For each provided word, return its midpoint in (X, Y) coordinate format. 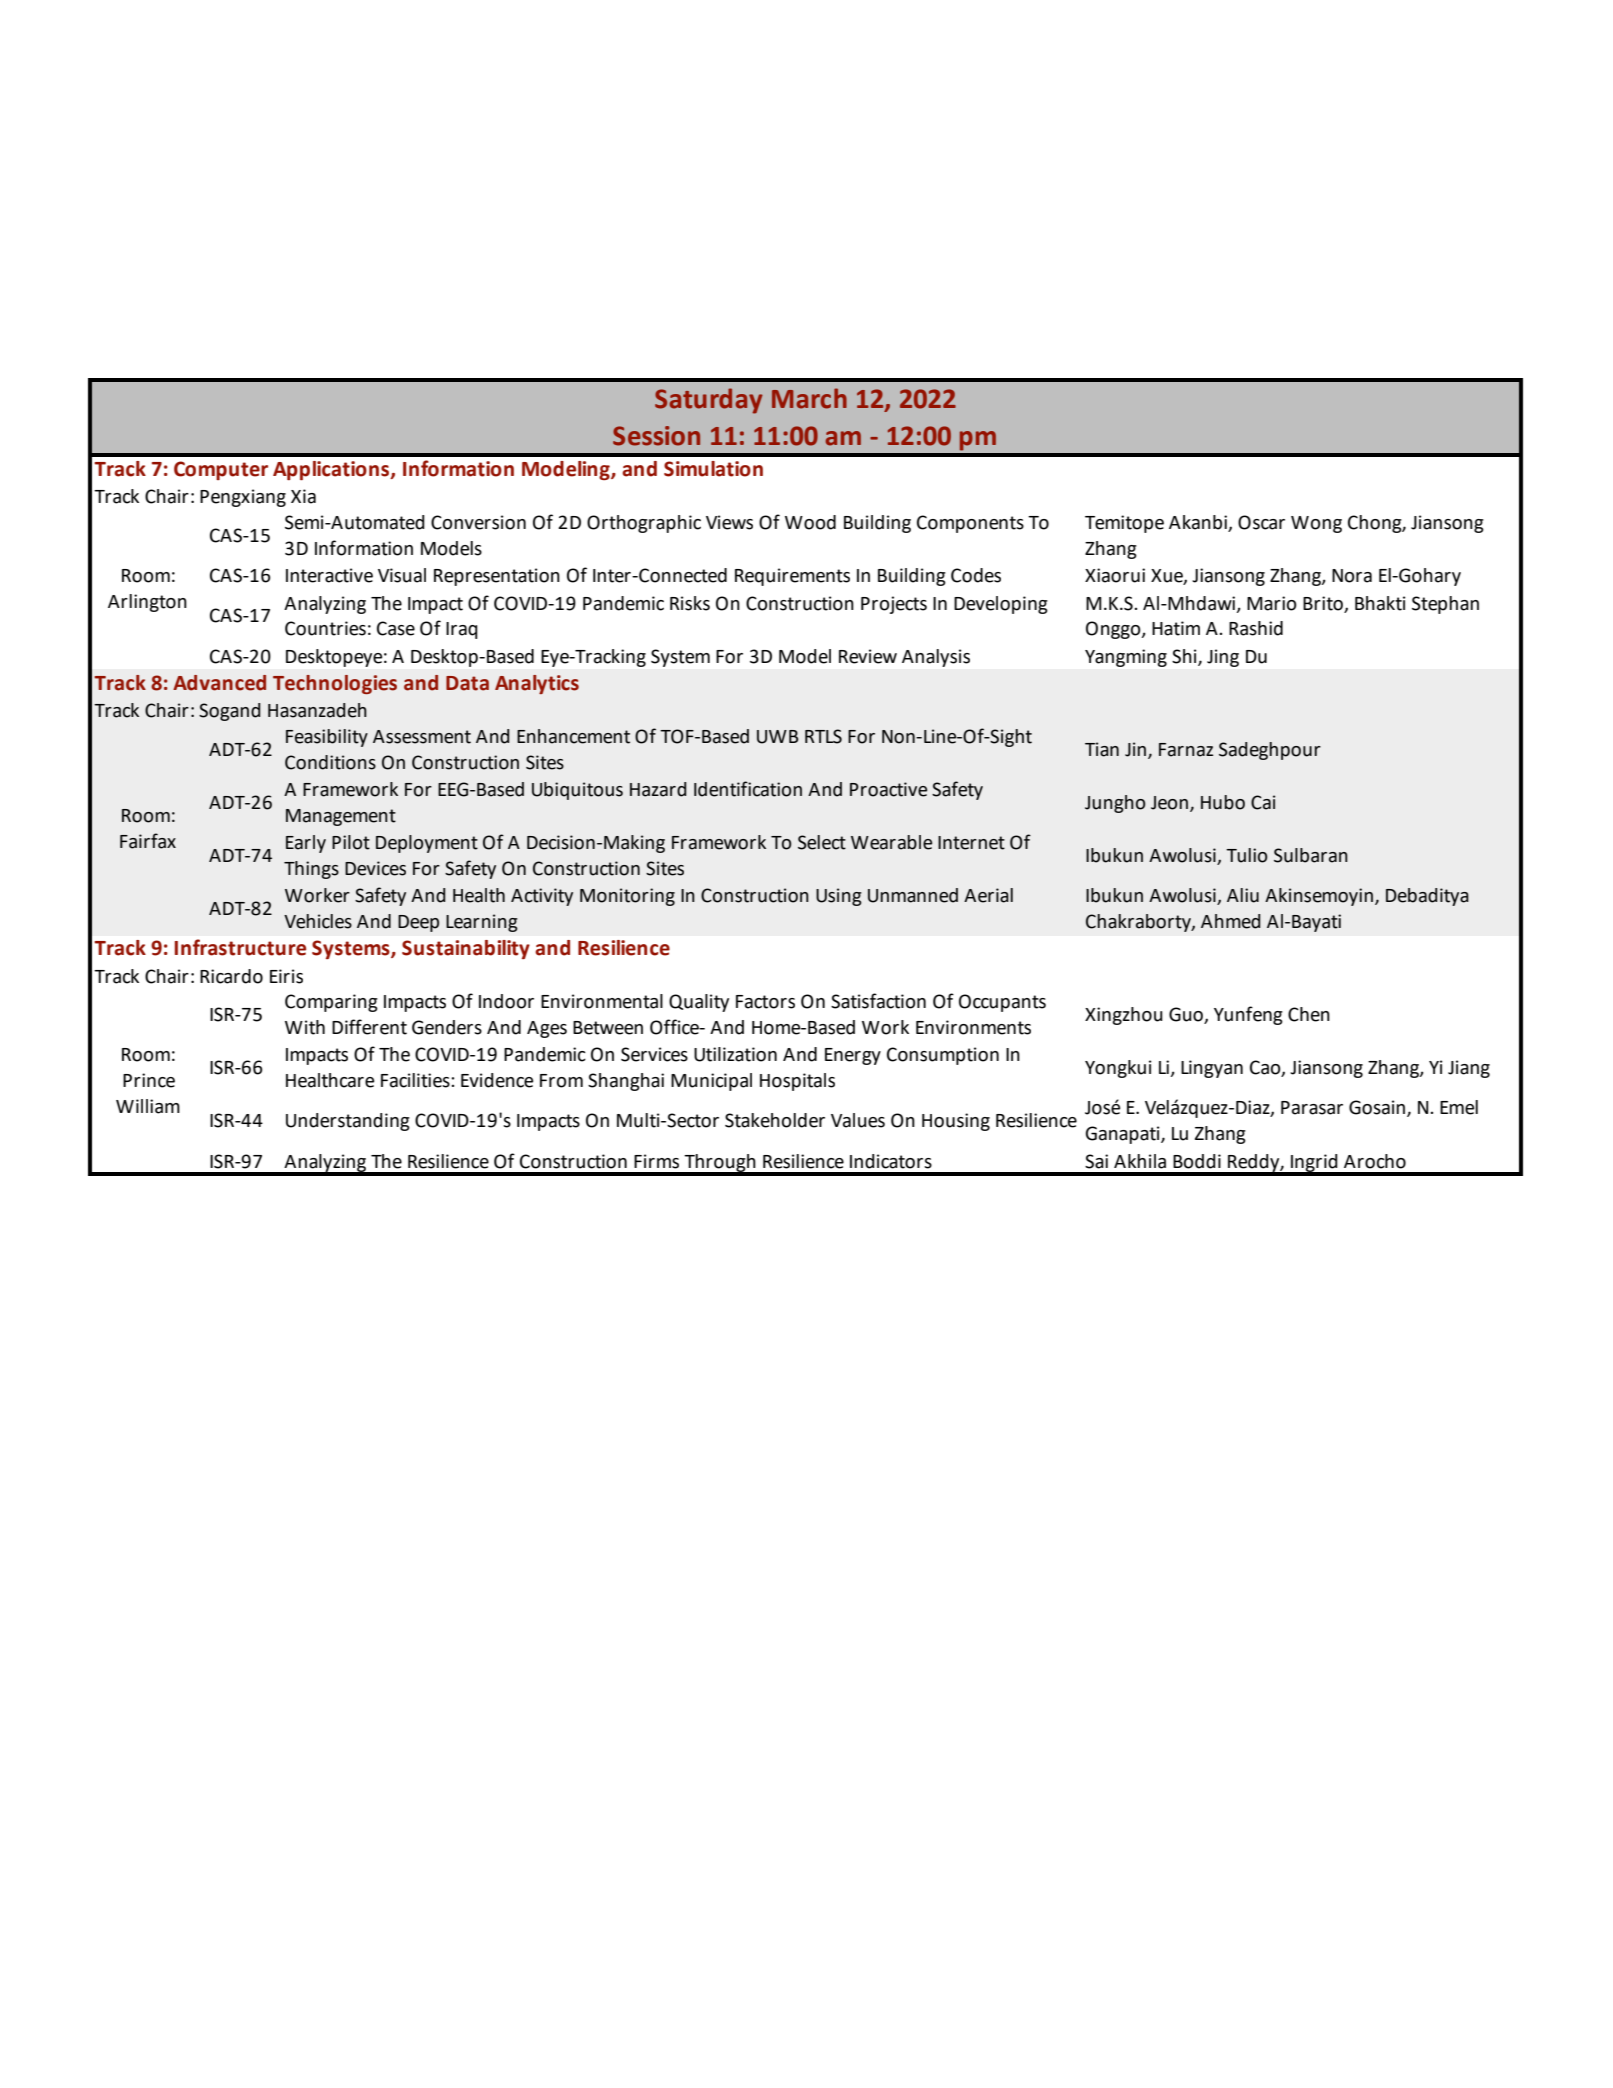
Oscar (1261, 522)
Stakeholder (775, 1120)
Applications (332, 470)
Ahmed (1231, 921)
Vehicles (318, 921)
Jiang (1469, 1069)
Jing (1223, 658)
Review (868, 656)
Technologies (335, 684)
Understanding (348, 1122)
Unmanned (913, 895)
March (809, 398)
